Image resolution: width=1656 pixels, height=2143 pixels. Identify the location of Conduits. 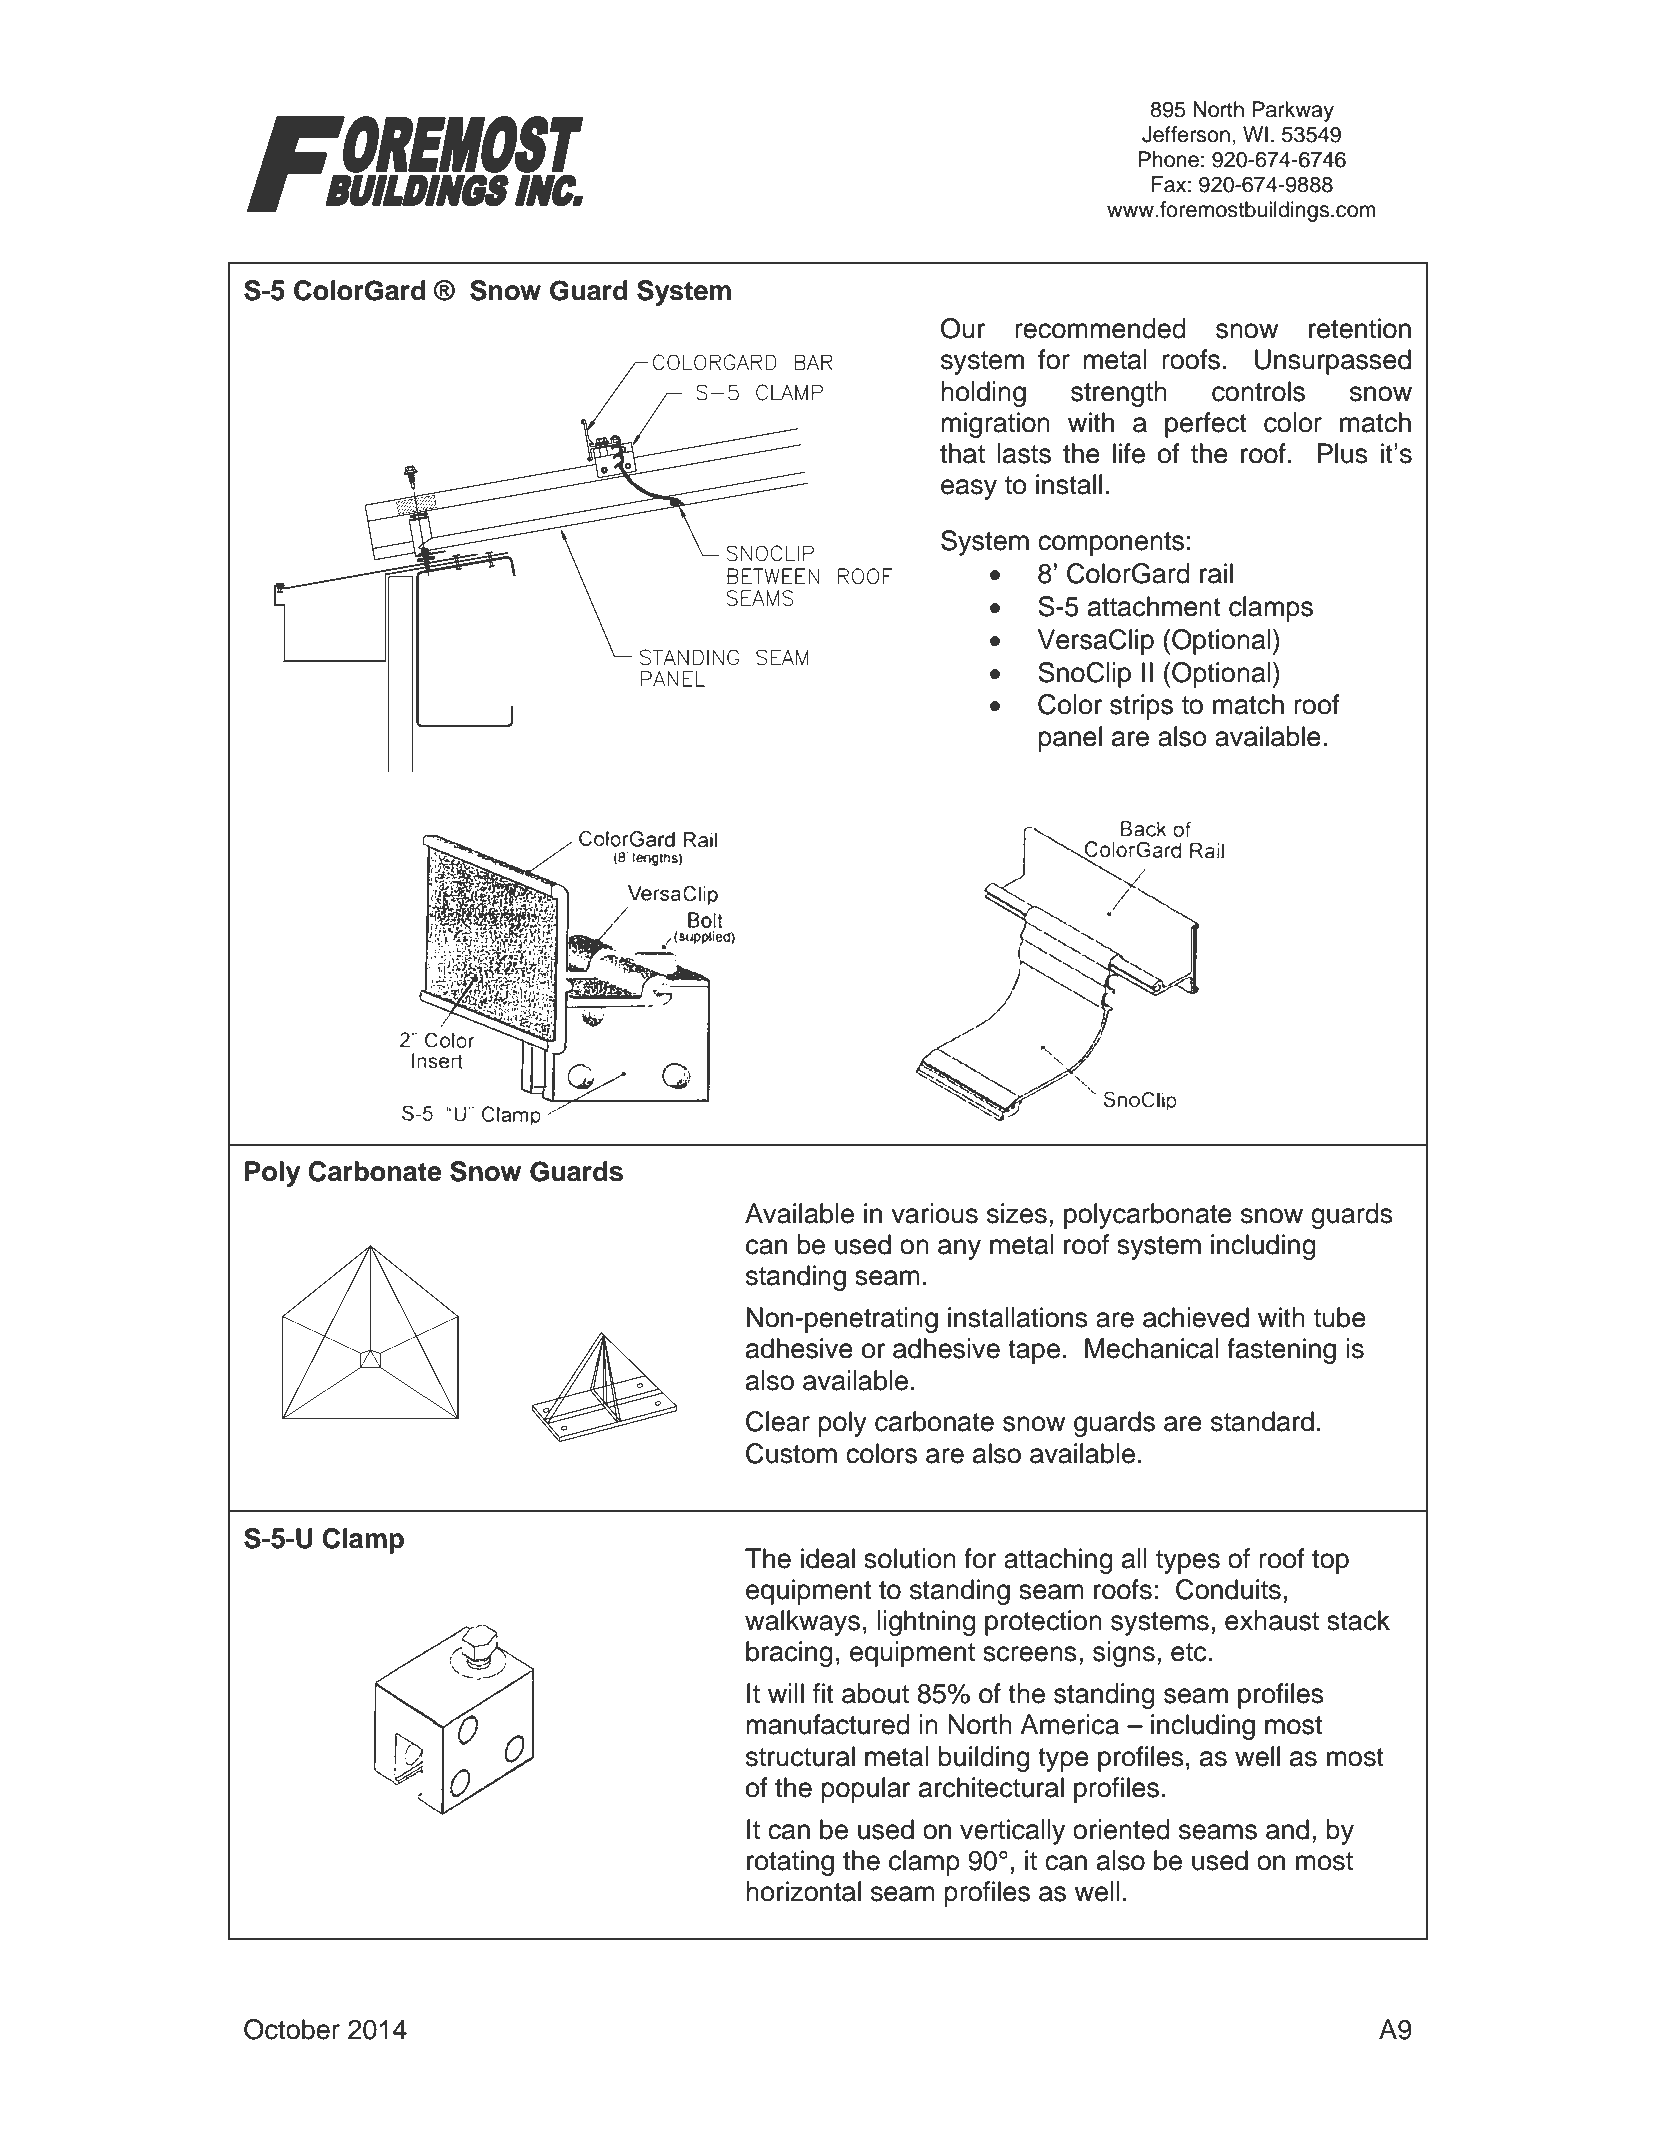
(1228, 1589).
